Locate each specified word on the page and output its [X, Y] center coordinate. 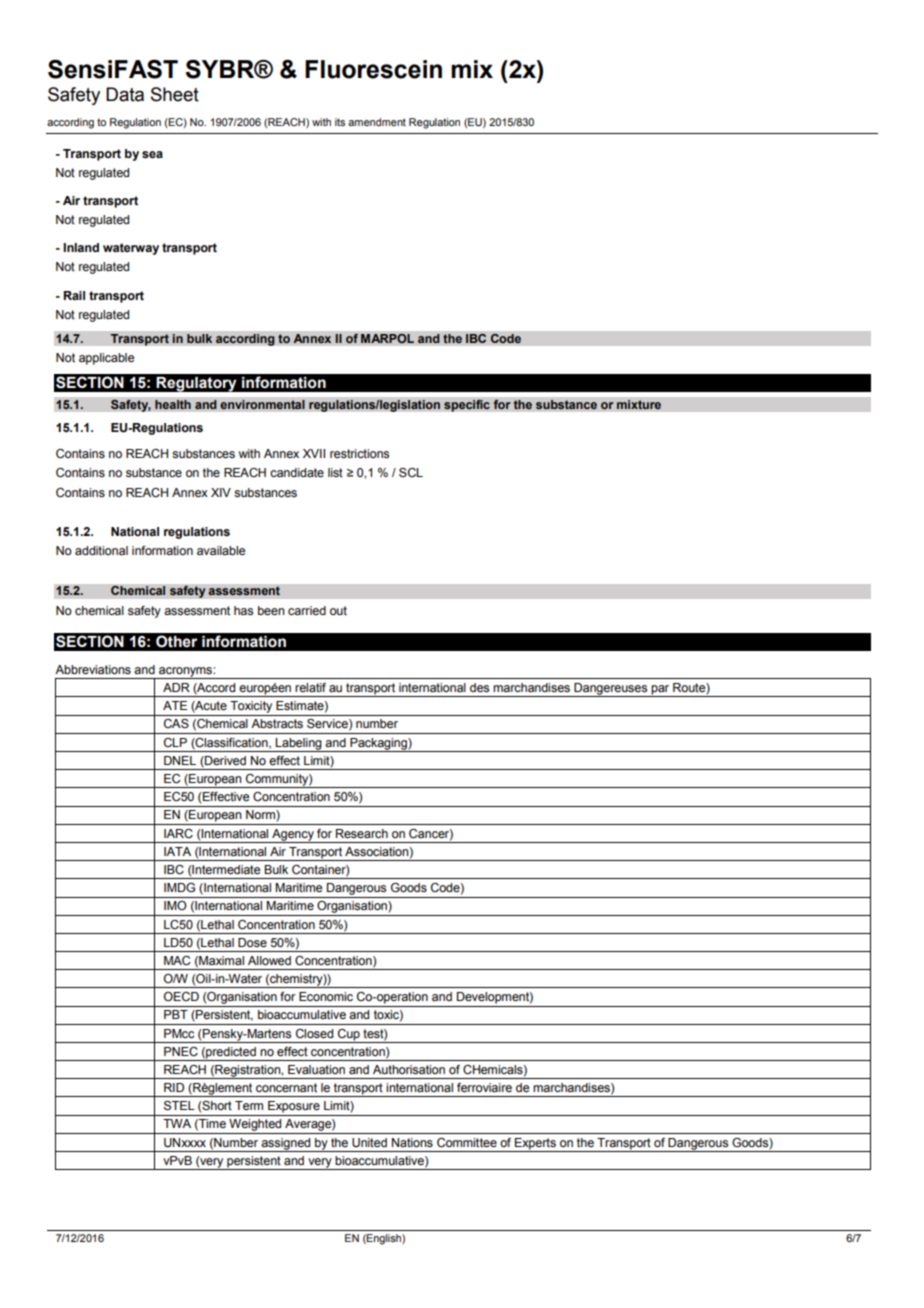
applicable [106, 359]
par [661, 691]
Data [125, 94]
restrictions [359, 453]
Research [362, 833]
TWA [177, 1123]
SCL [411, 472]
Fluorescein [373, 69]
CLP [175, 742]
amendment [377, 122]
